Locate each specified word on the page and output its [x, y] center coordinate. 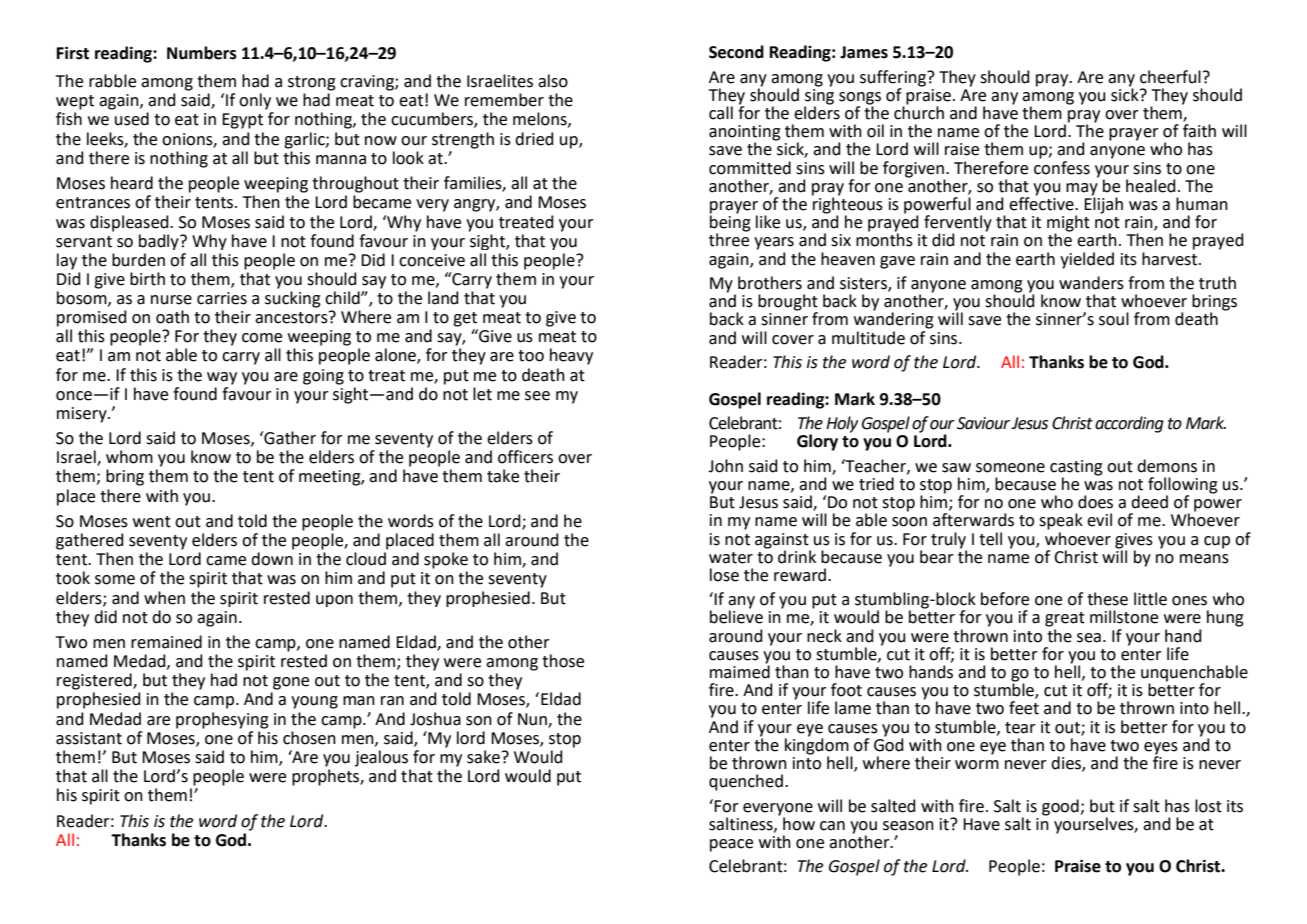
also [553, 81]
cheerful [1170, 77]
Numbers [202, 53]
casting [1076, 468]
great [1065, 619]
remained [166, 642]
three [729, 239]
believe [736, 616]
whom [129, 457]
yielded [1087, 260]
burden [138, 260]
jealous [381, 758]
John [725, 466]
